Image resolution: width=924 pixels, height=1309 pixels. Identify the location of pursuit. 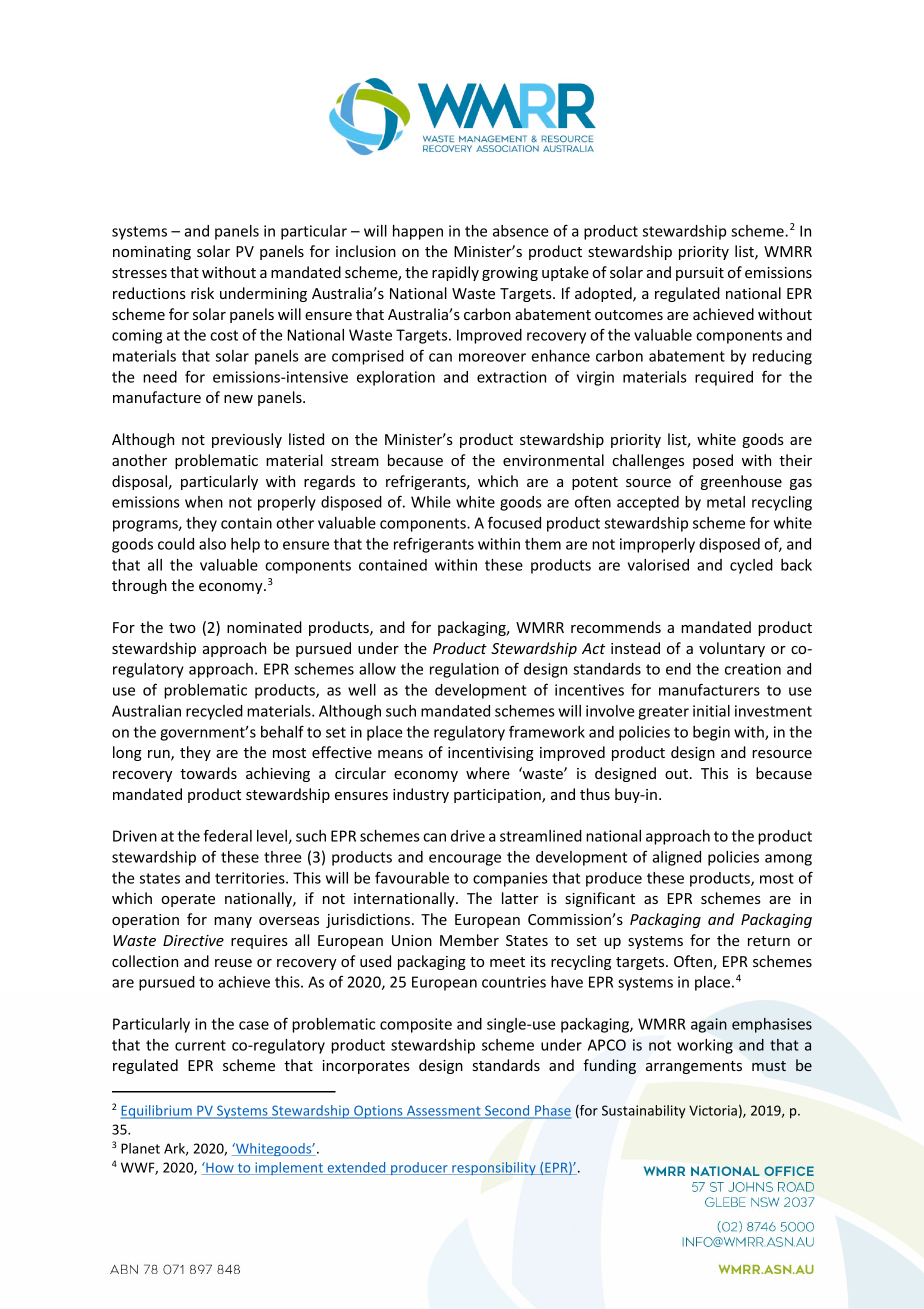
(700, 274).
